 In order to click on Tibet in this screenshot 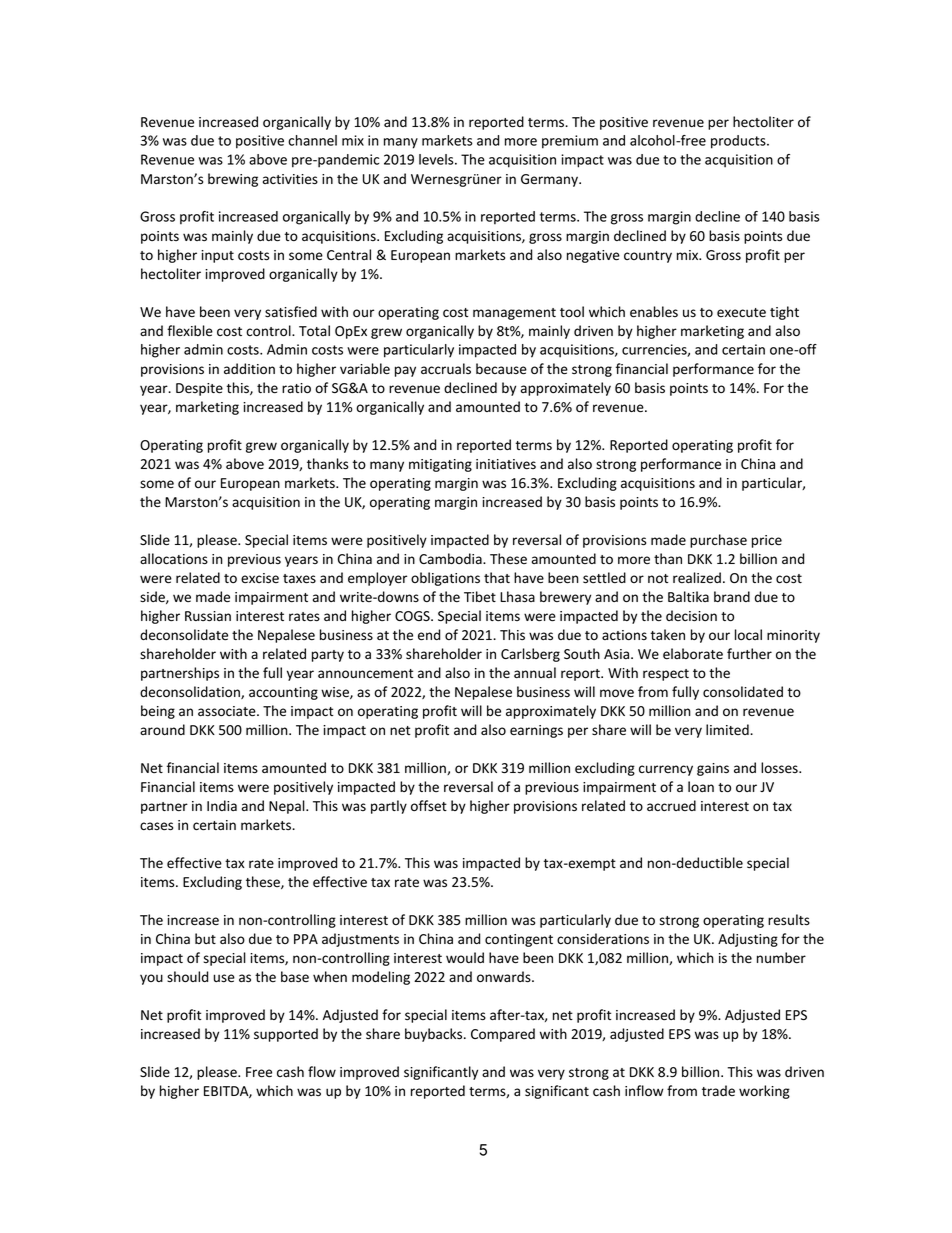, I will do `click(480, 597)`.
